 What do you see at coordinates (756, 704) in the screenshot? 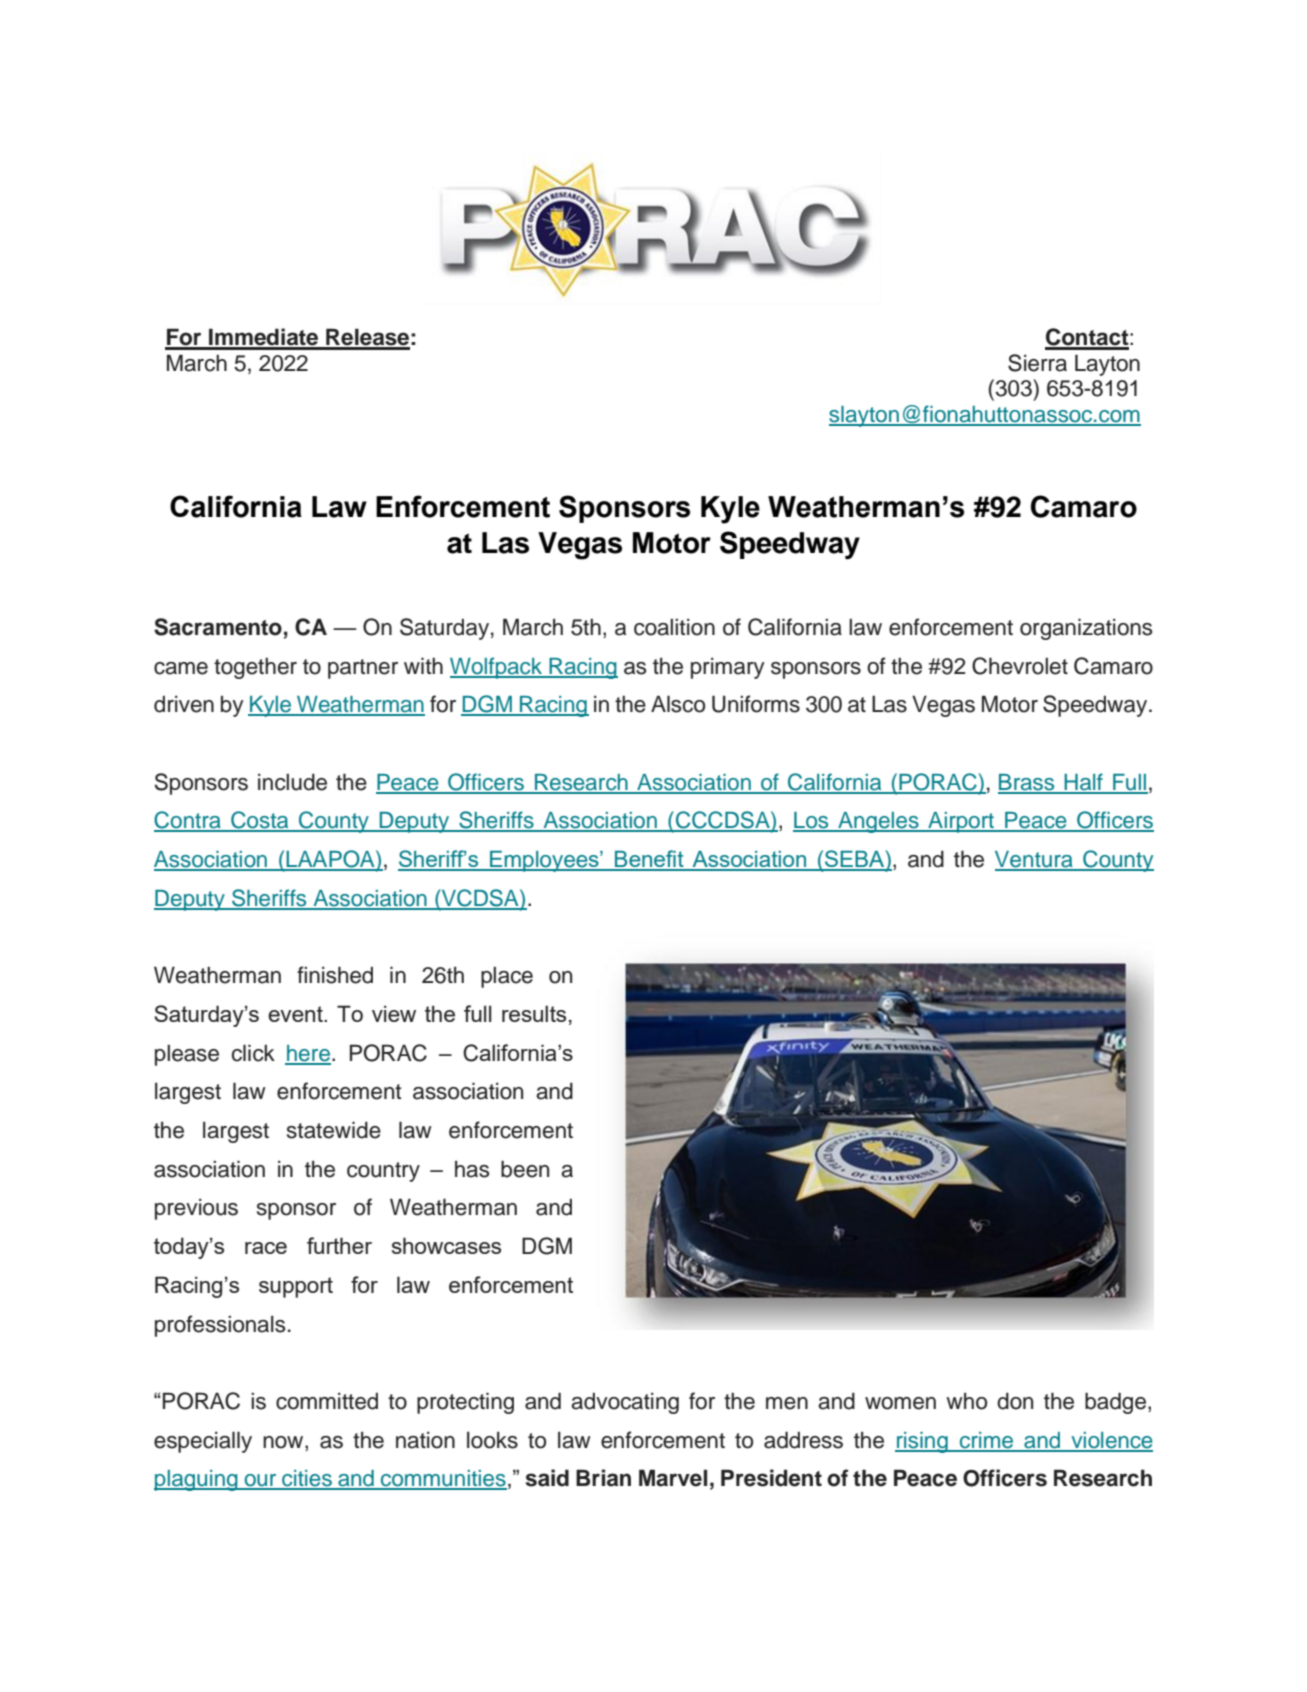
I see `Uniforms` at bounding box center [756, 704].
